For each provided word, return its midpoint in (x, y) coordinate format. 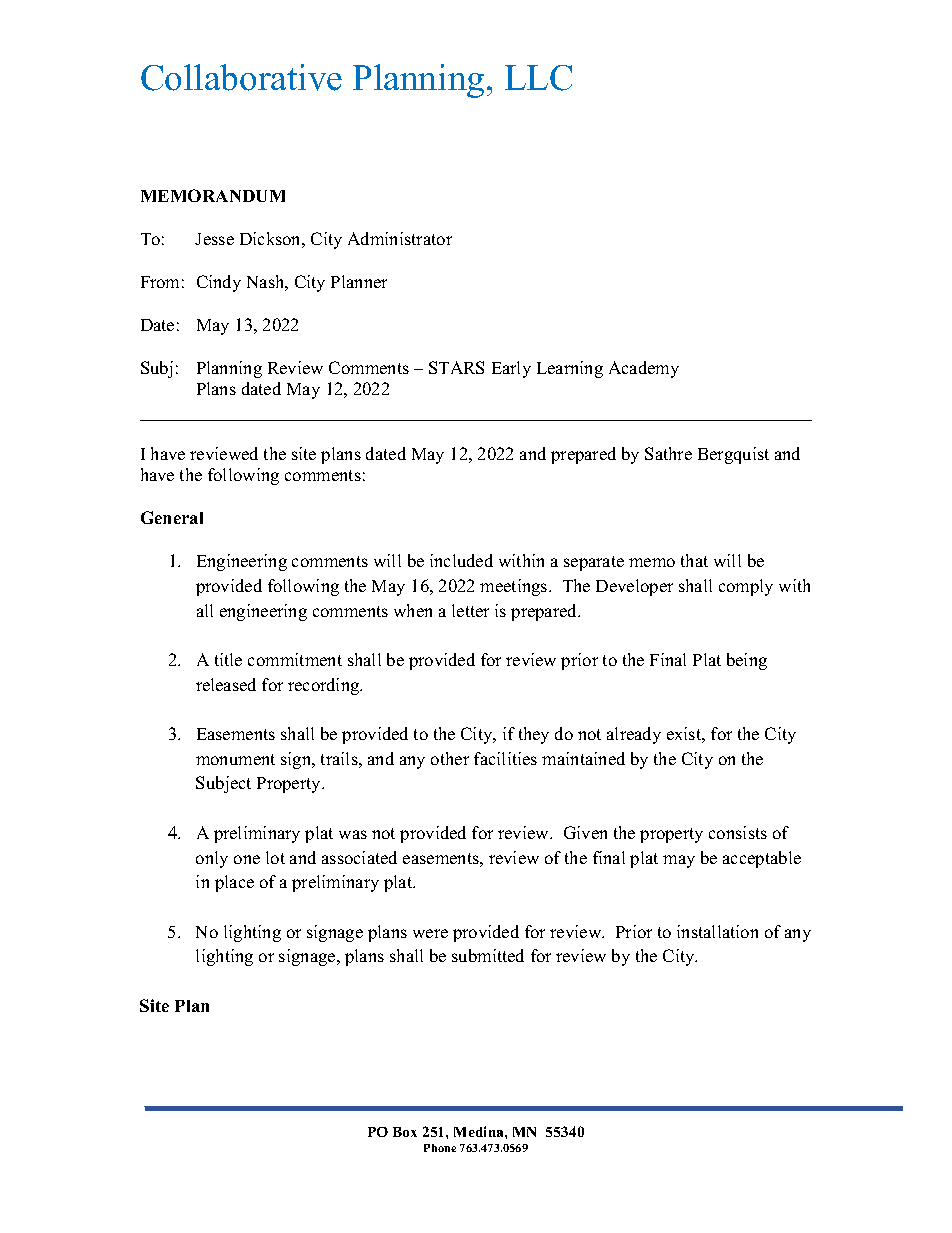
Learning (570, 369)
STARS (456, 367)
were (430, 933)
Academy (644, 369)
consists (738, 832)
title (228, 659)
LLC (538, 78)
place (234, 883)
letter (470, 610)
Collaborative (241, 77)
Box (405, 1132)
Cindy (219, 283)
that (694, 560)
